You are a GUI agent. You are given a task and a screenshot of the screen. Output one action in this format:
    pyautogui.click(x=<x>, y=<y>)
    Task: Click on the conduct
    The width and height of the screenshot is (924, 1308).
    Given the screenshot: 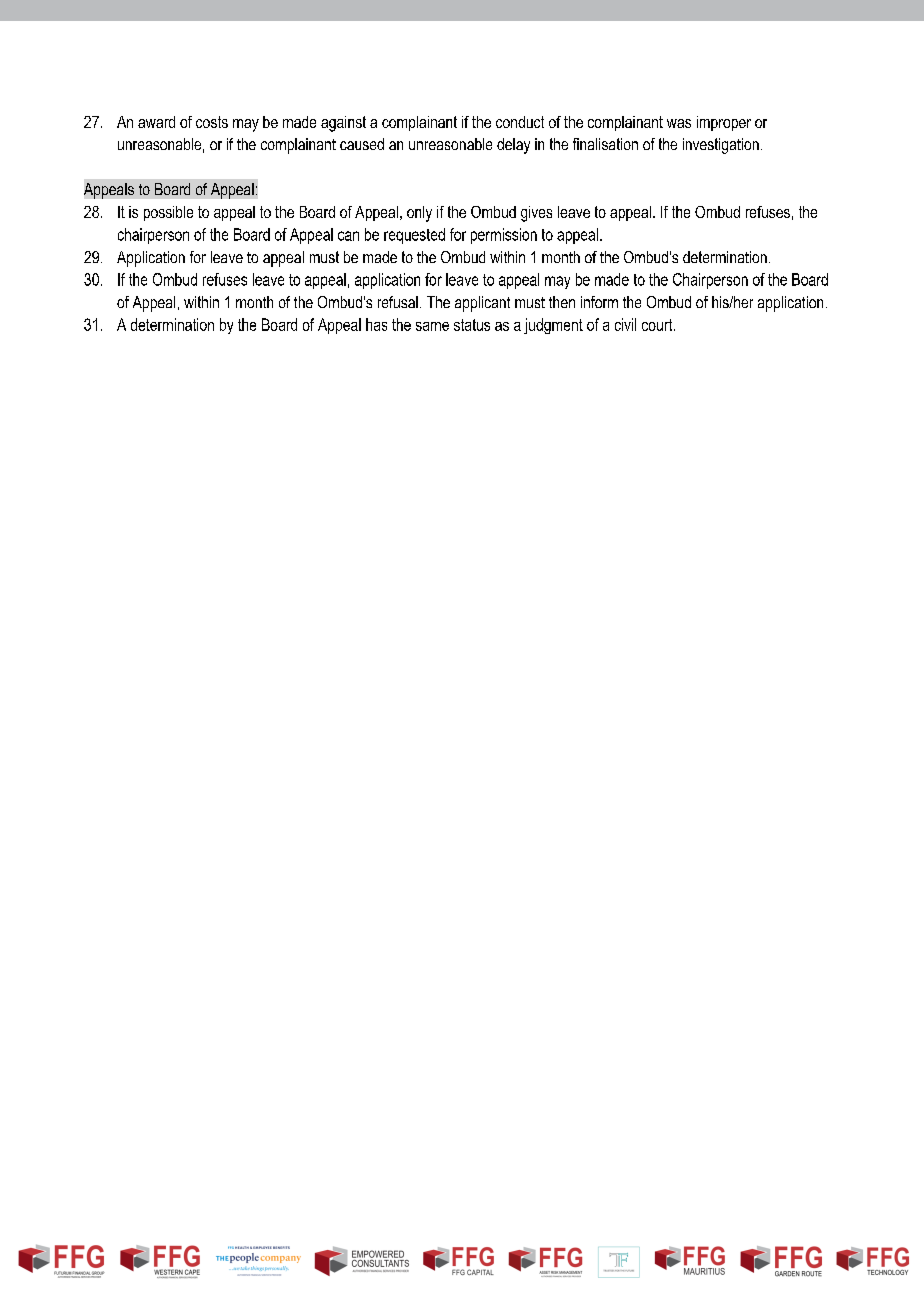 What is the action you would take?
    pyautogui.click(x=520, y=122)
